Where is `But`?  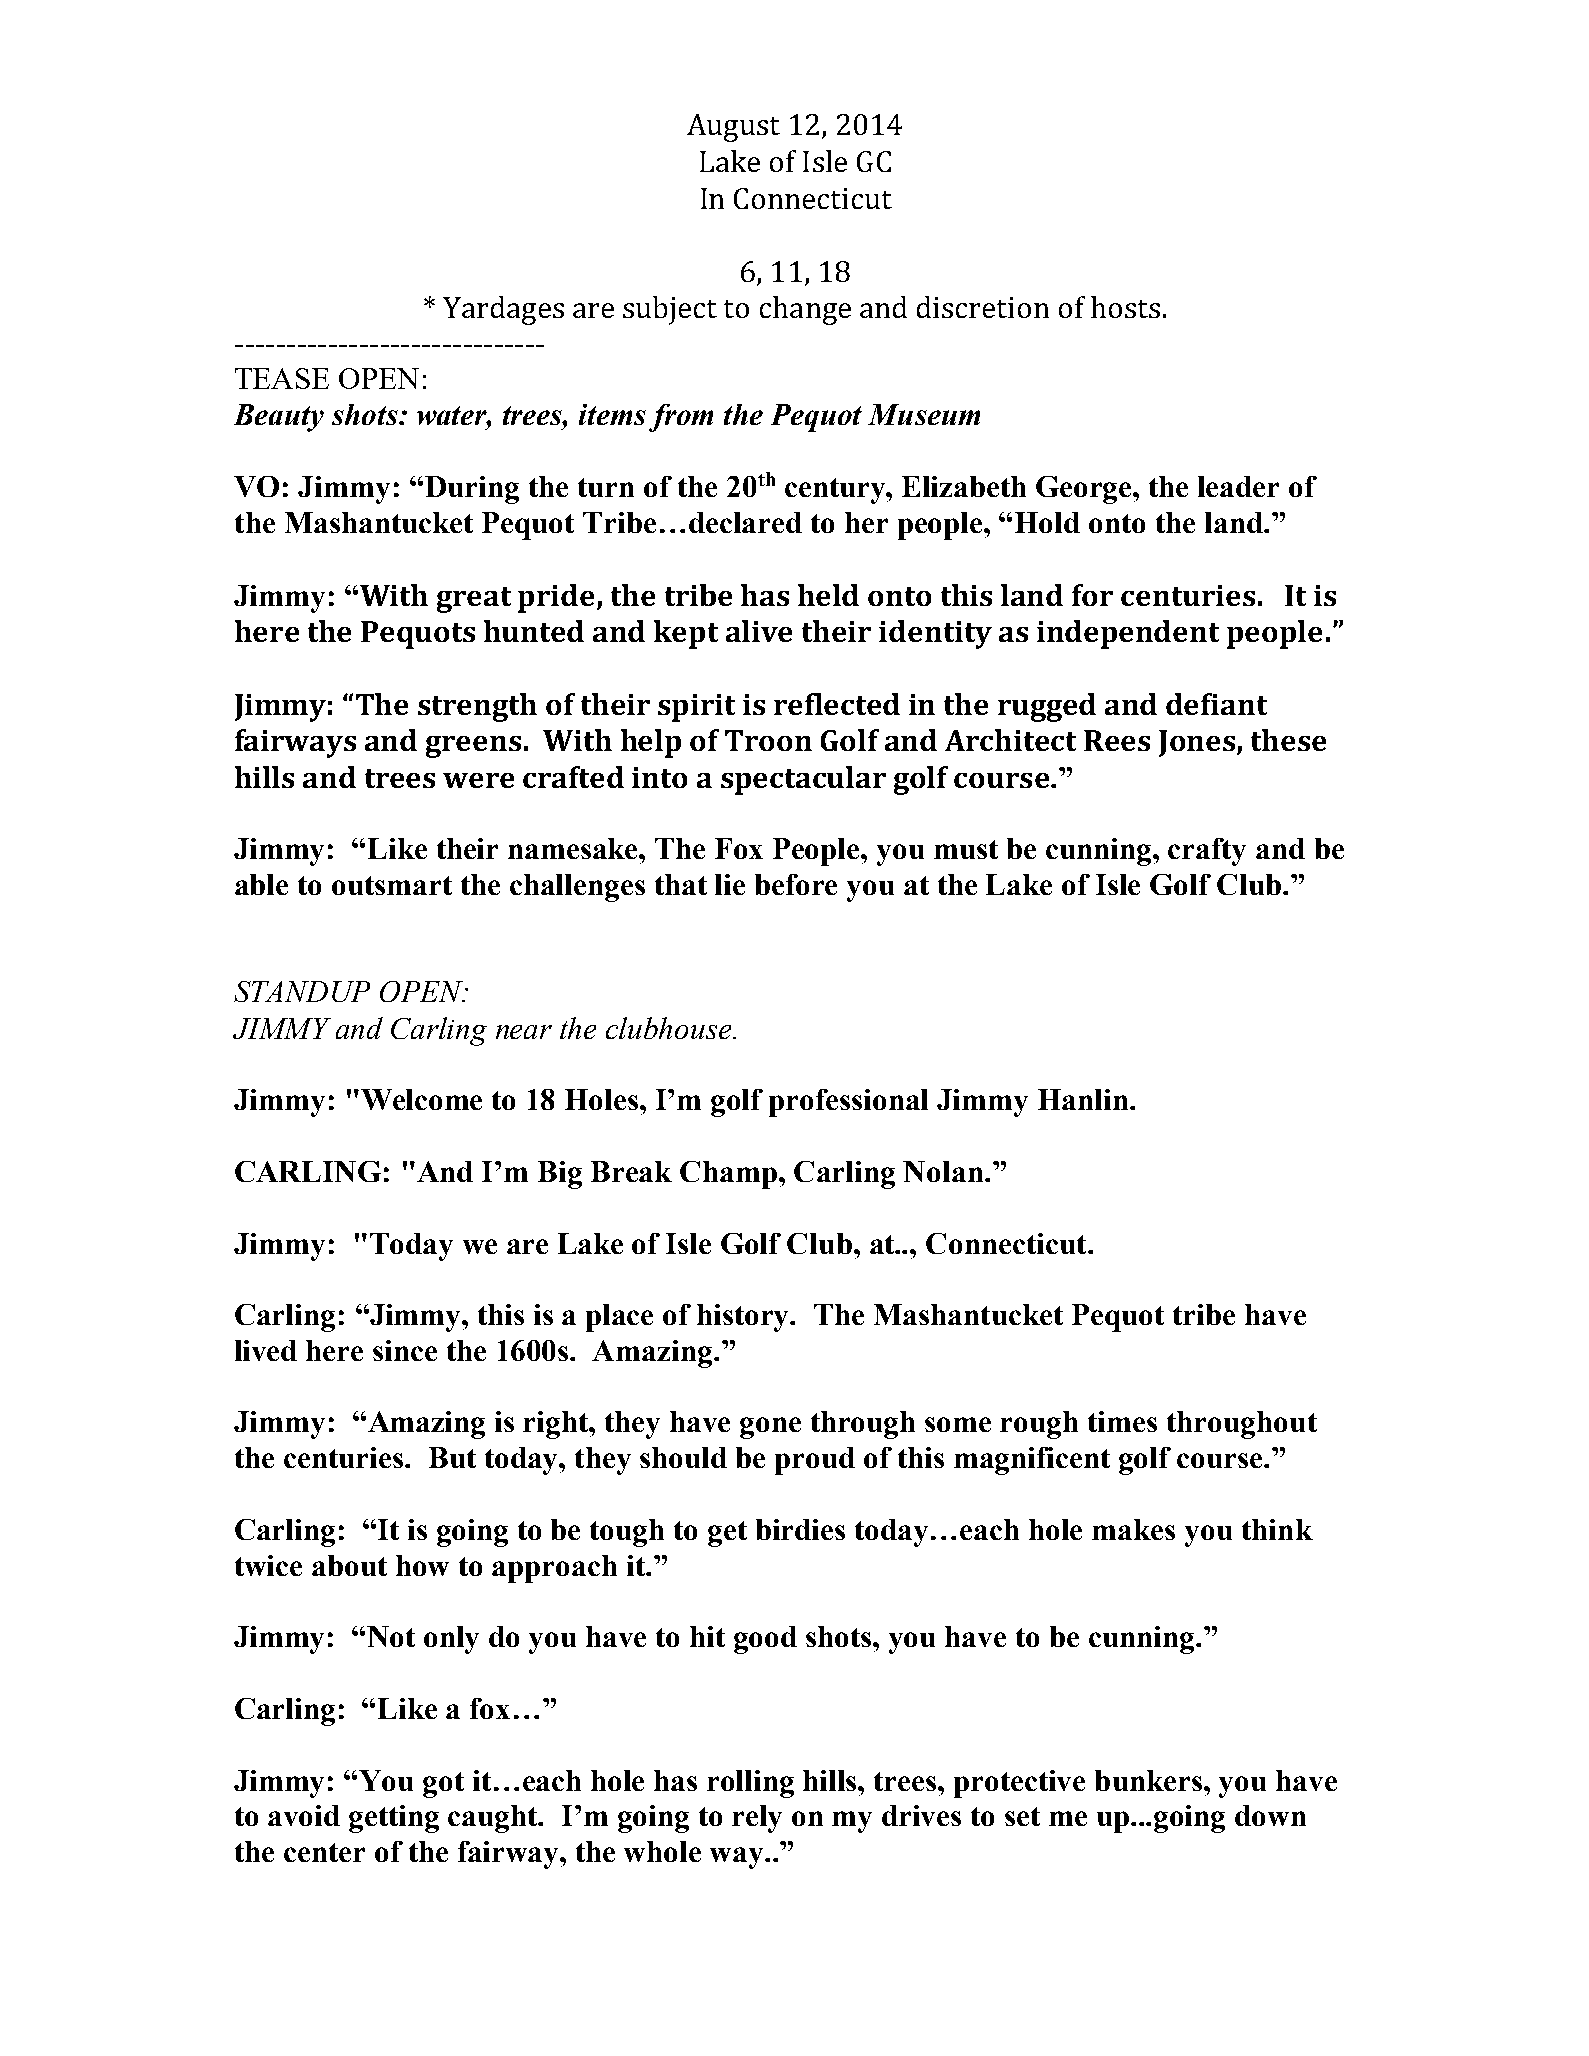
But is located at coordinates (452, 1457).
